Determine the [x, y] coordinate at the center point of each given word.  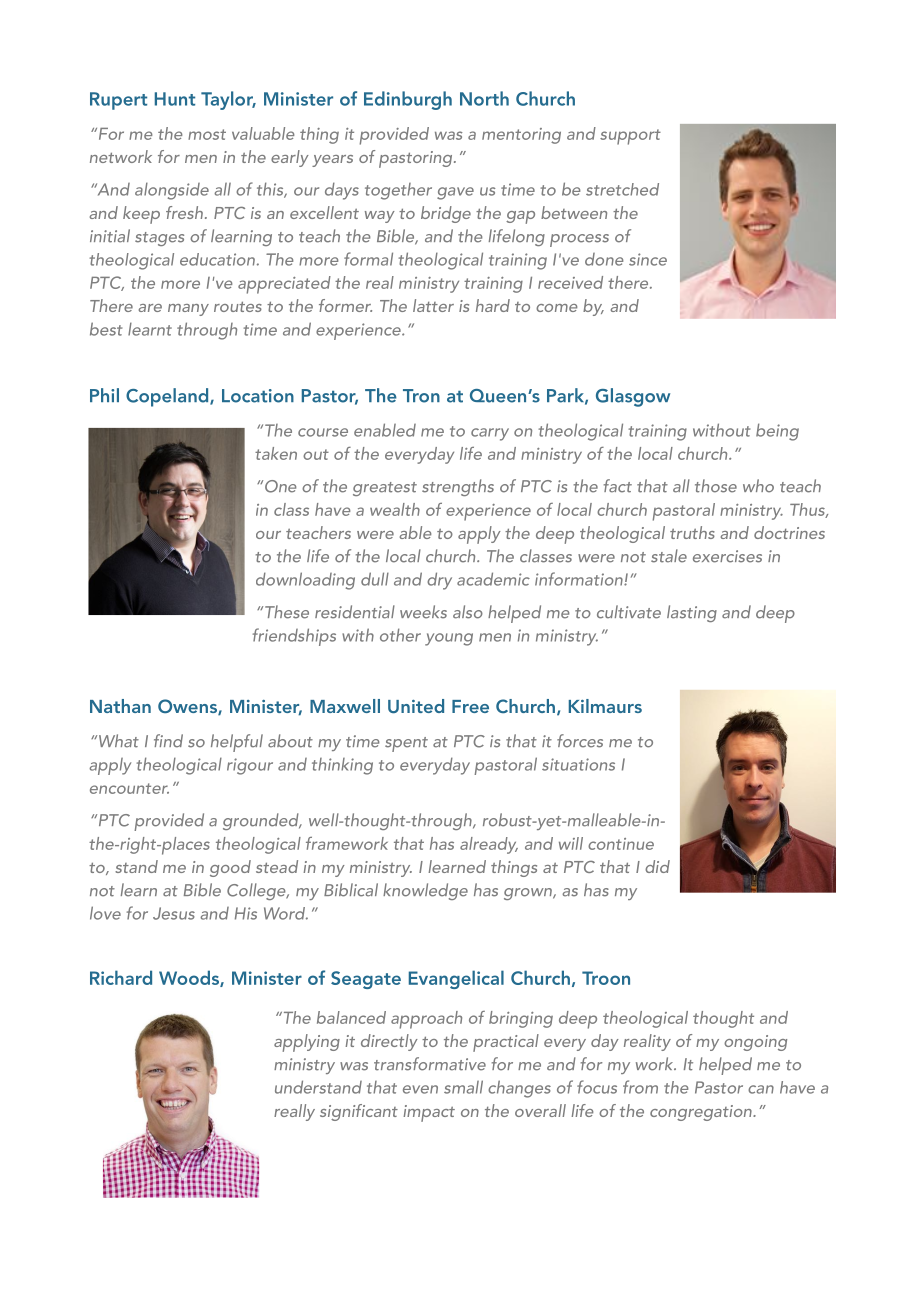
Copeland [168, 397]
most [207, 134]
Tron [421, 396]
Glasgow [633, 397]
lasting [692, 613]
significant [359, 1112]
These [287, 612]
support [630, 137]
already [489, 845]
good [230, 868]
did [657, 866]
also [468, 612]
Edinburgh [408, 100]
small [463, 1087]
